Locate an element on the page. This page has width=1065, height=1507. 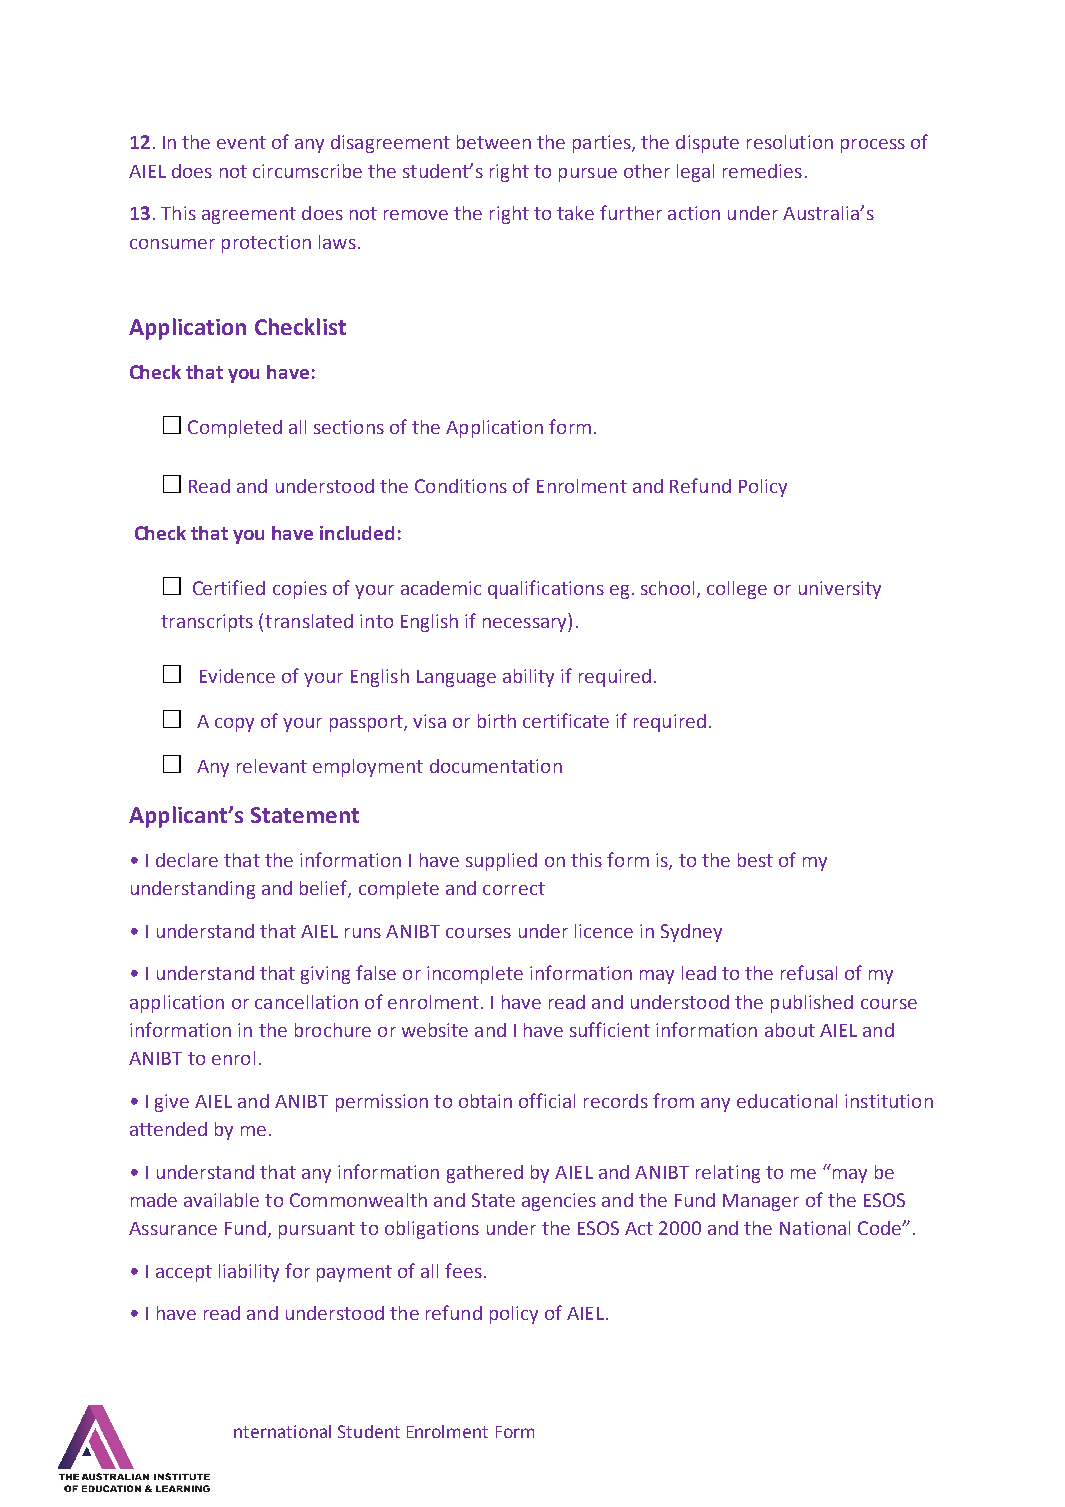
Certified is located at coordinates (229, 587).
